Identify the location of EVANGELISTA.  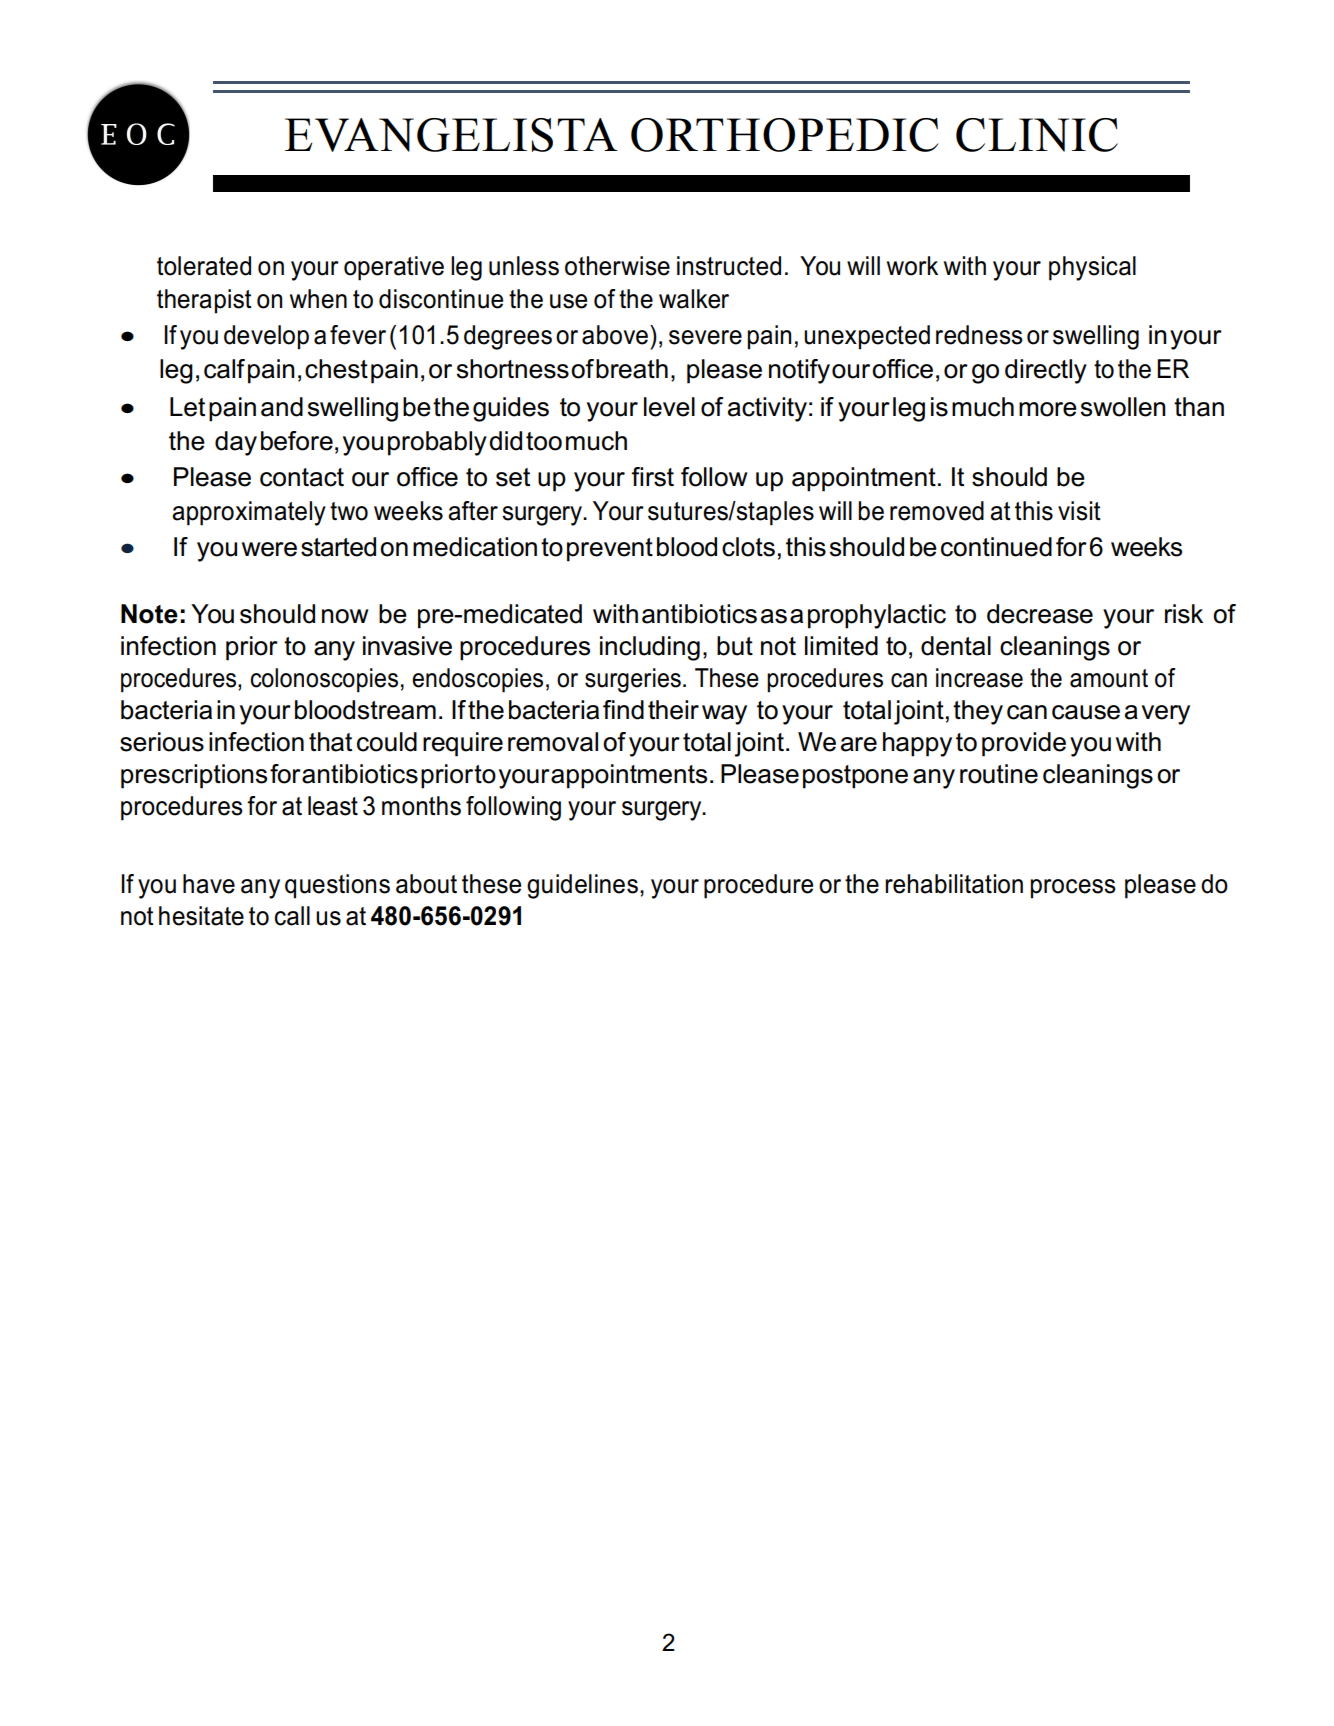
(451, 135).
